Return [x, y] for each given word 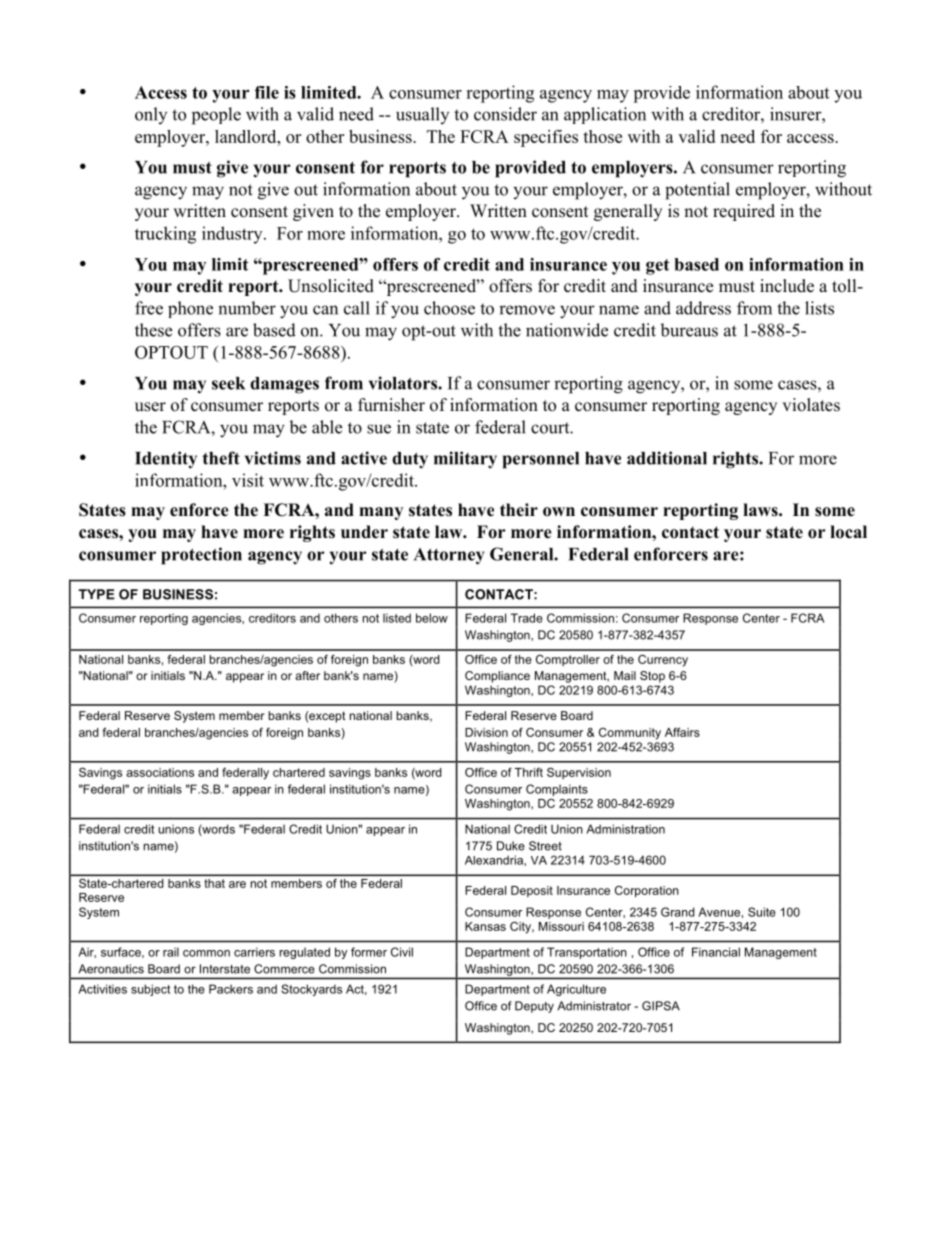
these [153, 330]
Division [486, 732]
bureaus [689, 330]
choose [449, 308]
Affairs [682, 732]
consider [505, 114]
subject [150, 990]
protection [201, 556]
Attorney [449, 556]
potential [697, 191]
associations [160, 772]
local [848, 532]
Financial [716, 952]
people [216, 116]
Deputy [534, 1007]
